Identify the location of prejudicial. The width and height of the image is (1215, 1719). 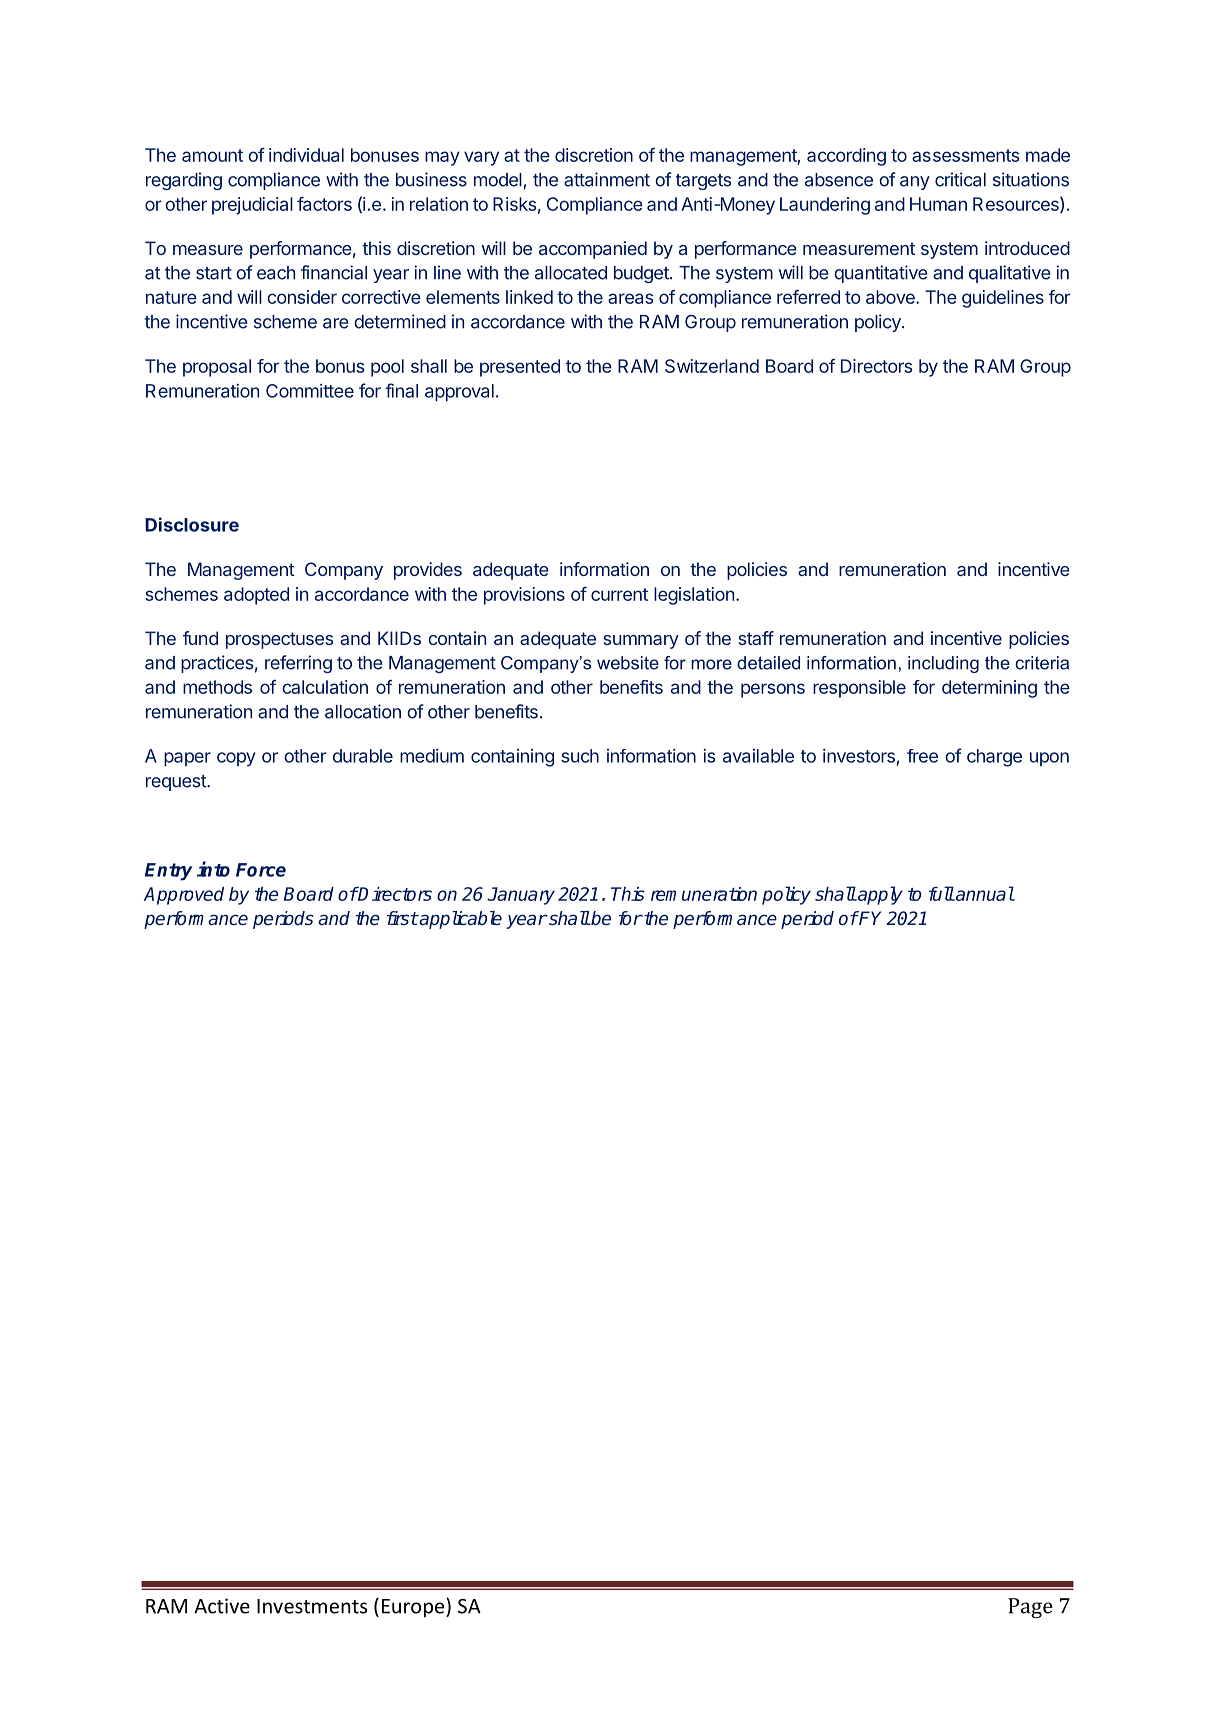
(252, 206).
